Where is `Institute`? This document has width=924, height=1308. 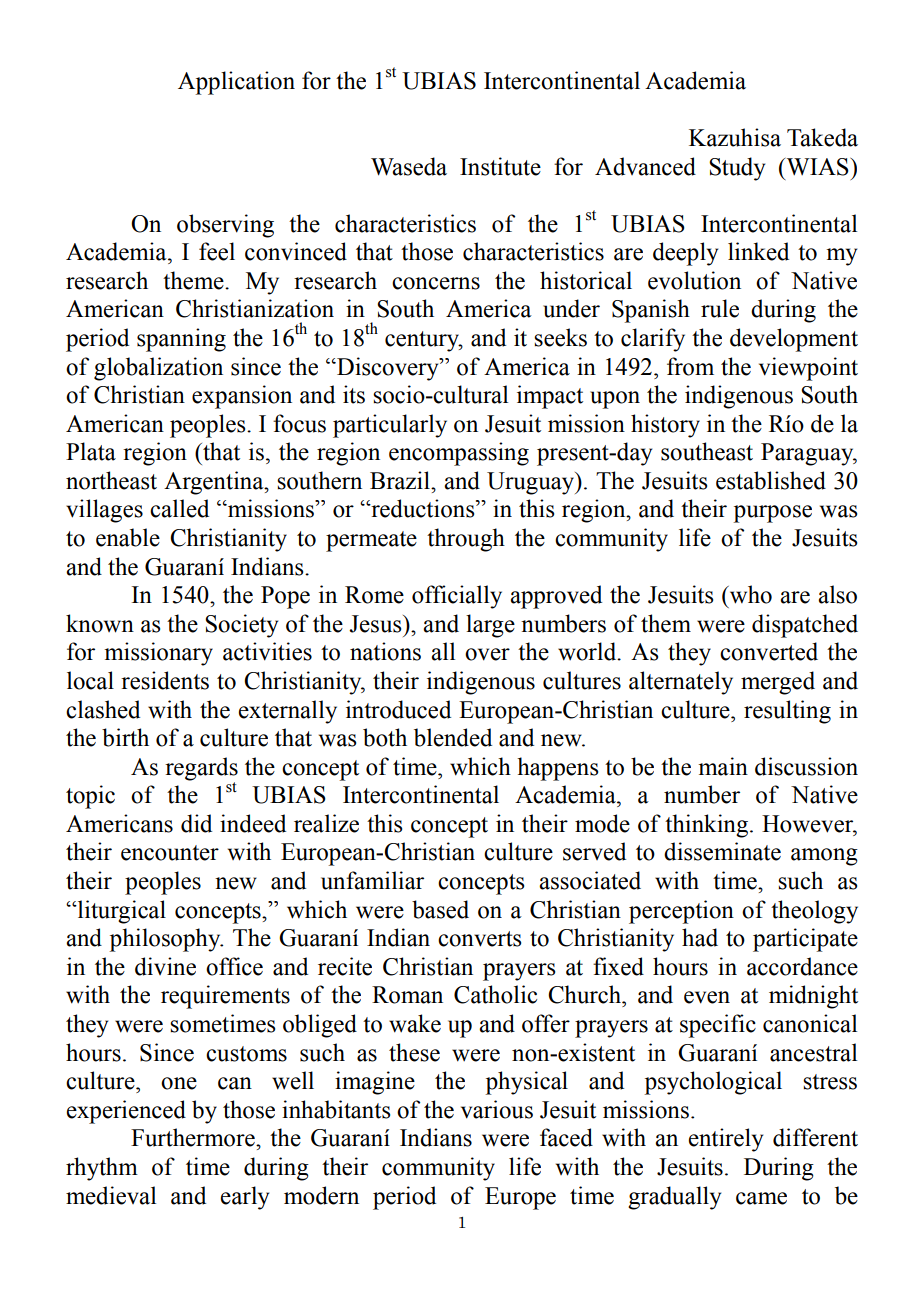
Institute is located at coordinates (500, 166).
